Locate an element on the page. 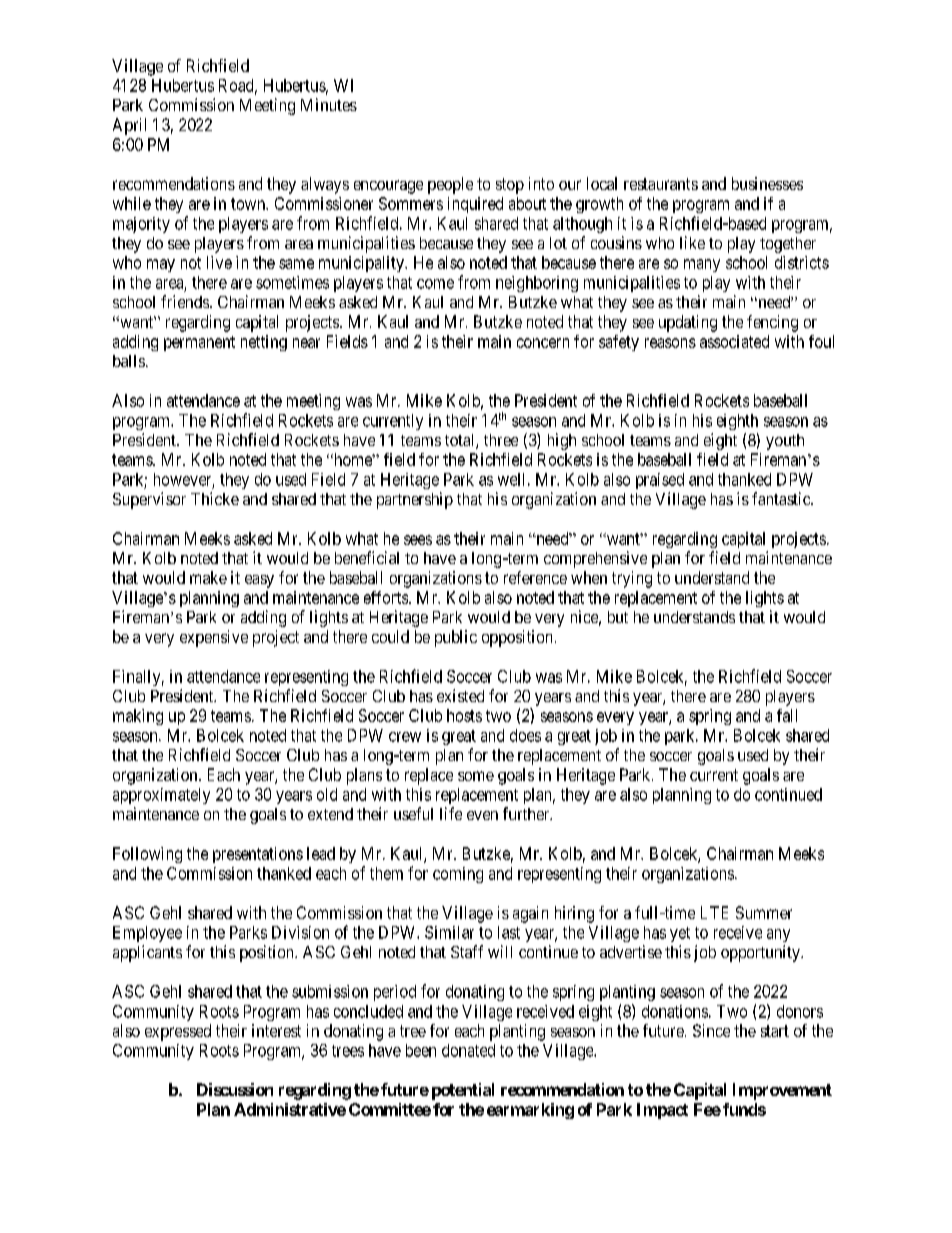  public is located at coordinates (456, 638).
